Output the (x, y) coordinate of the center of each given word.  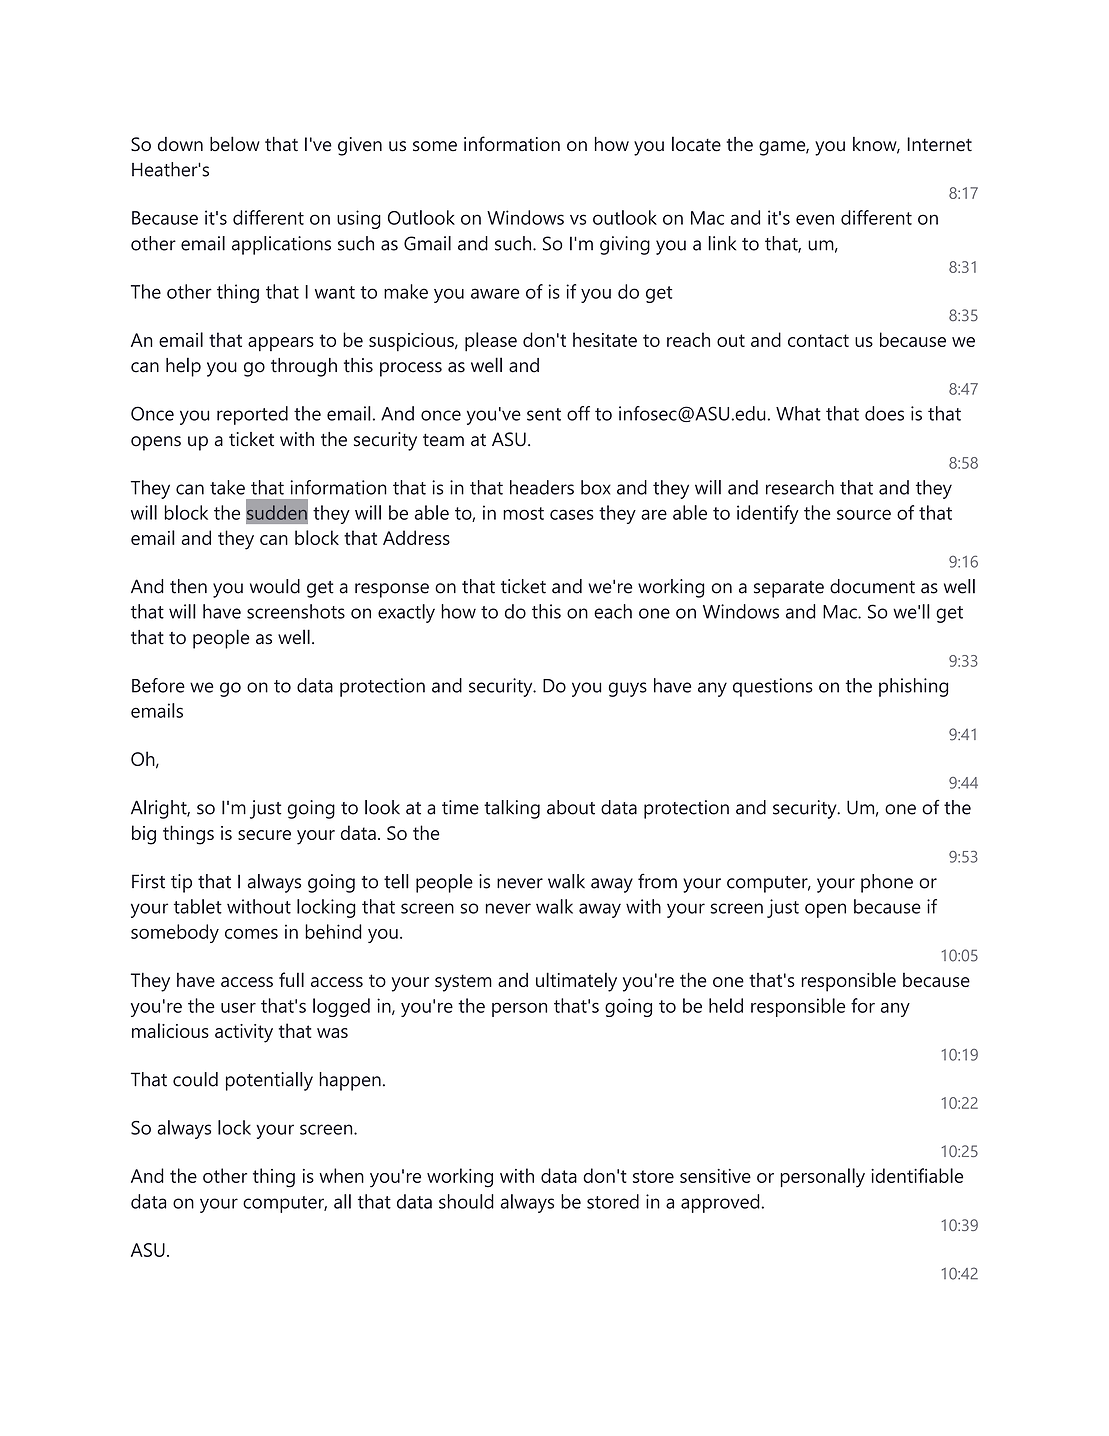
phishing (913, 687)
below (235, 144)
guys (628, 689)
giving (625, 245)
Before (158, 685)
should (466, 1201)
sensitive (715, 1176)
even (815, 219)
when (341, 1175)
